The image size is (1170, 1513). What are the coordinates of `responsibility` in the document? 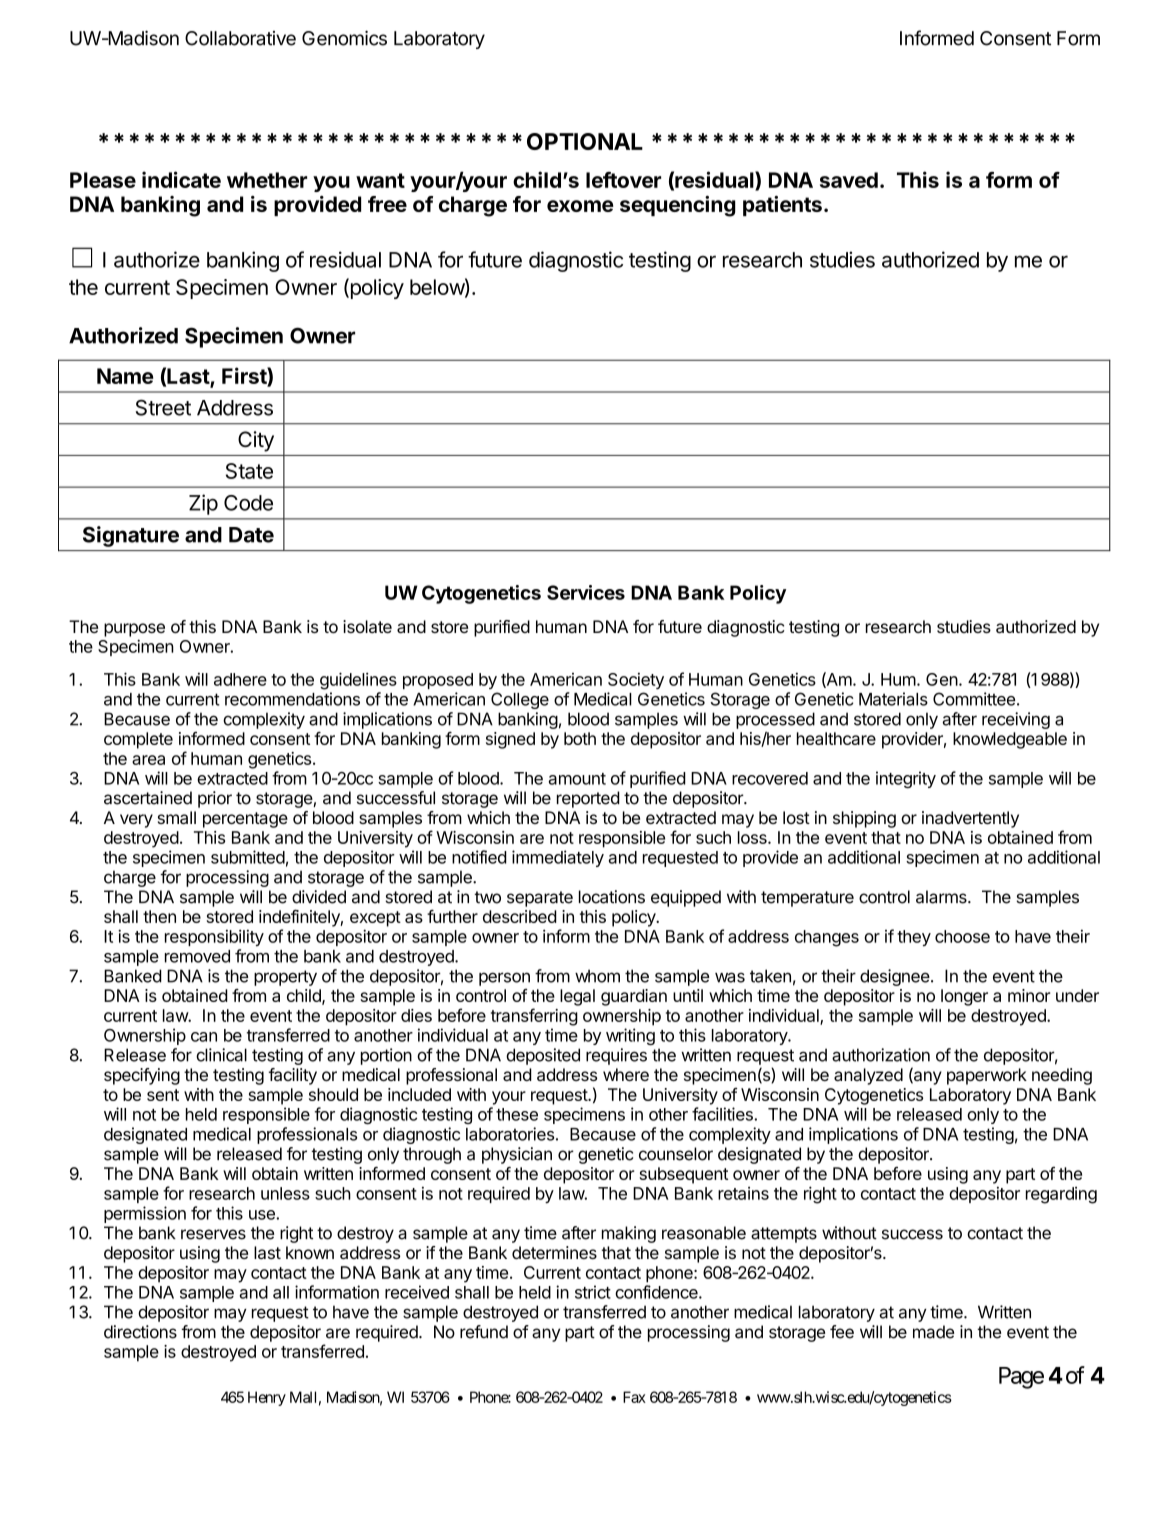 It's located at (214, 937).
